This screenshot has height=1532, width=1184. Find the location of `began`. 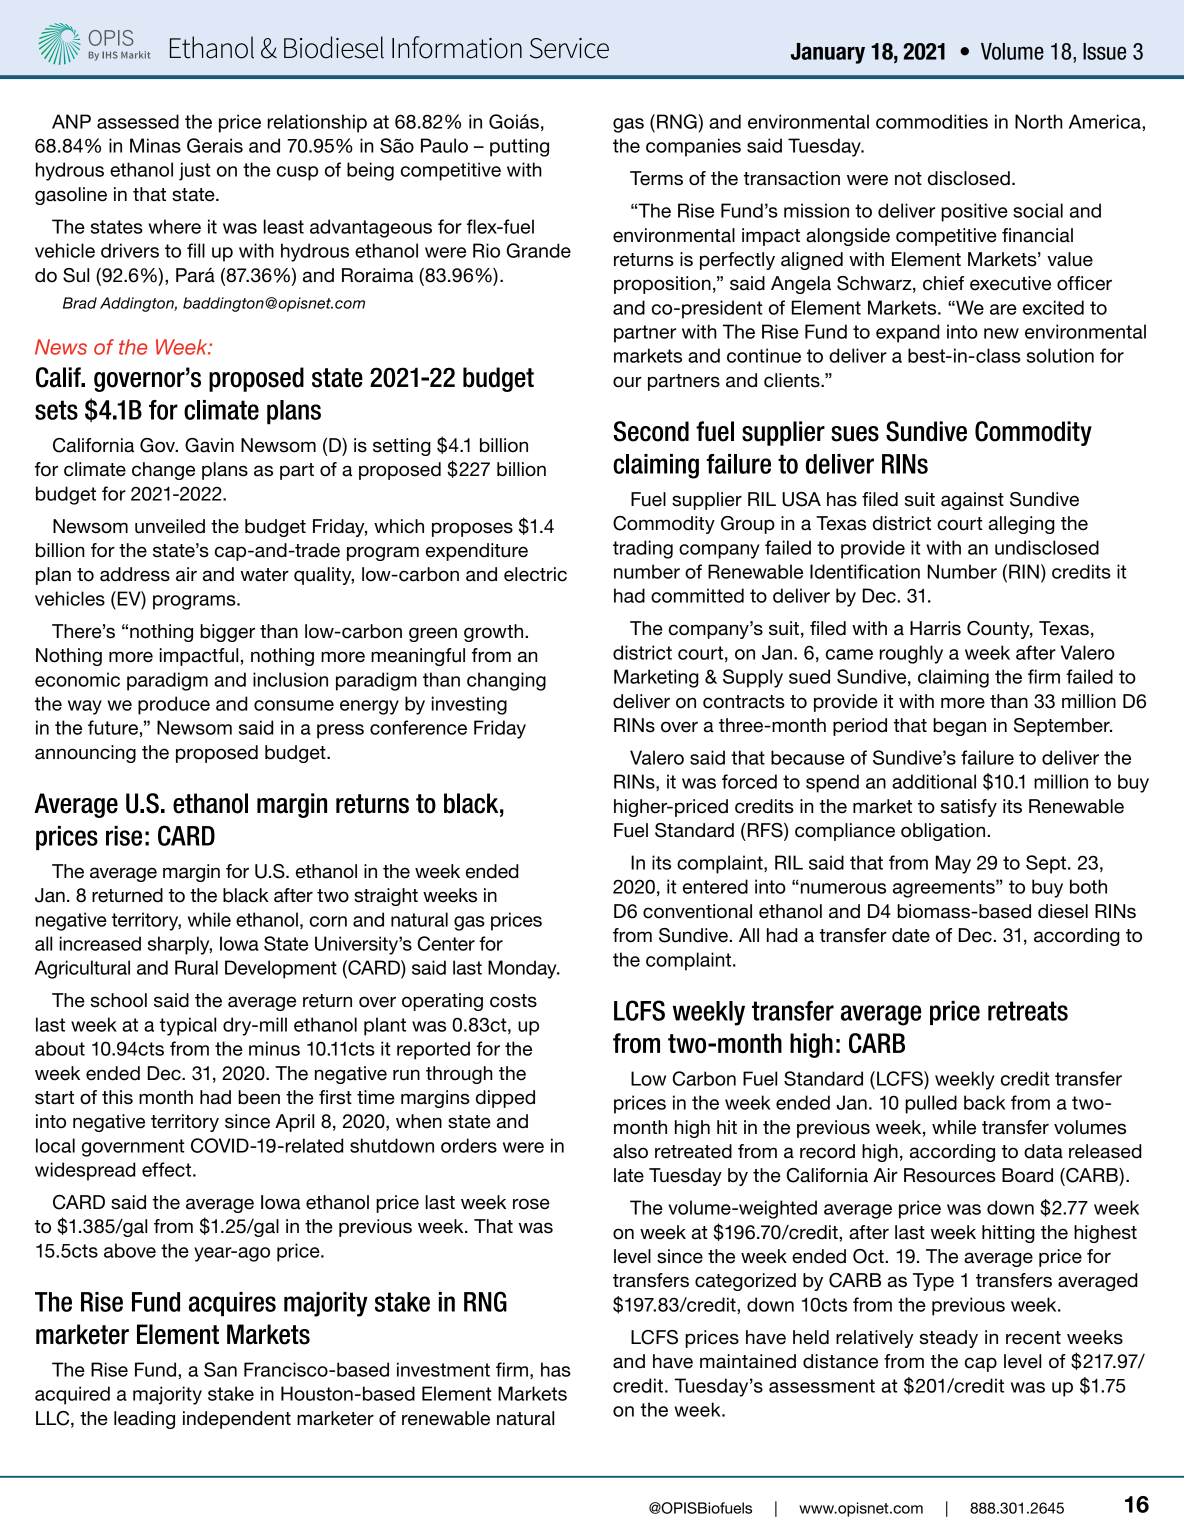

began is located at coordinates (959, 727).
